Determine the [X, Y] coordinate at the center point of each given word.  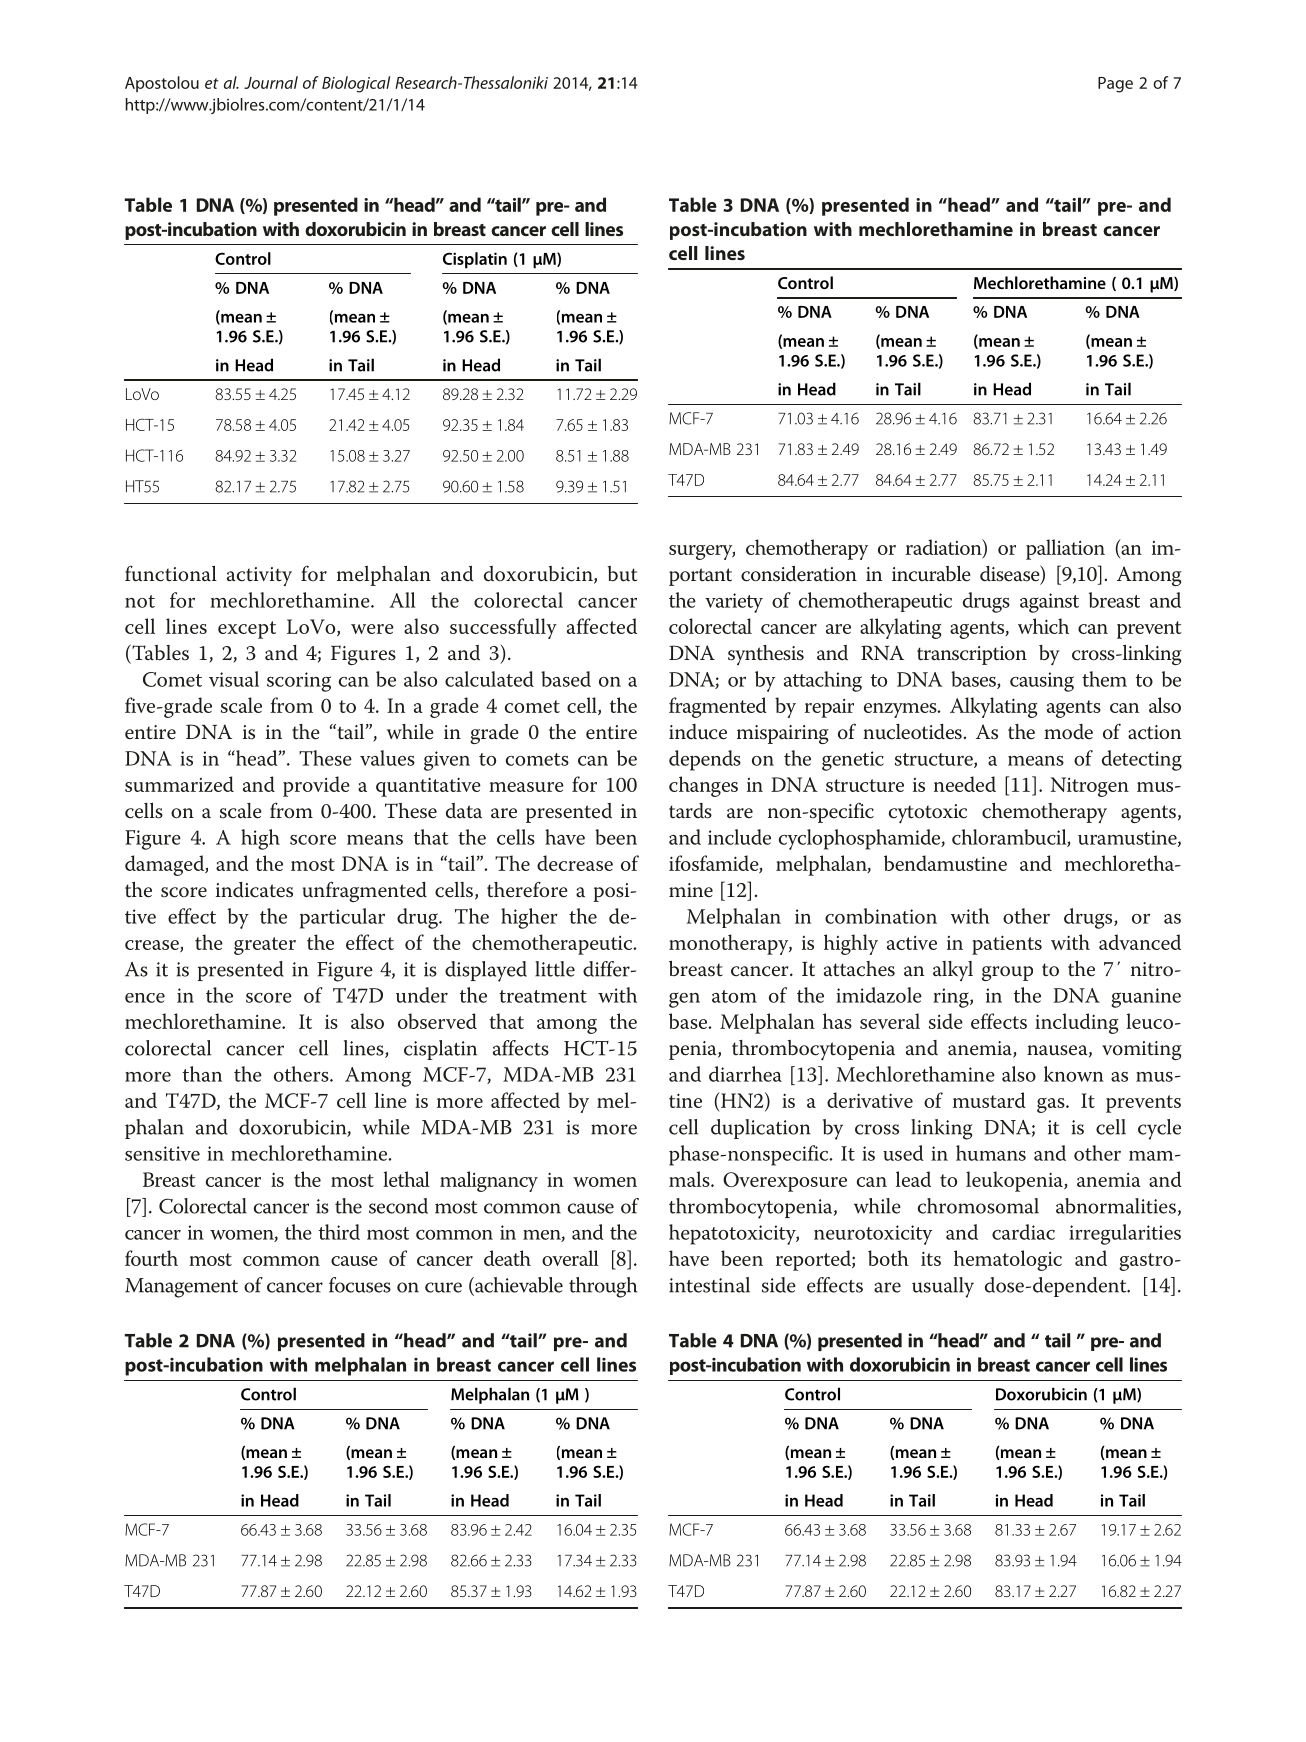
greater [265, 946]
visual [234, 679]
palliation [1065, 549]
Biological [356, 84]
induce [698, 732]
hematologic [1008, 1260]
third [339, 1232]
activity [259, 576]
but [622, 574]
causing [1042, 682]
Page [1115, 85]
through [603, 1287]
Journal [271, 82]
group [1007, 973]
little [555, 969]
